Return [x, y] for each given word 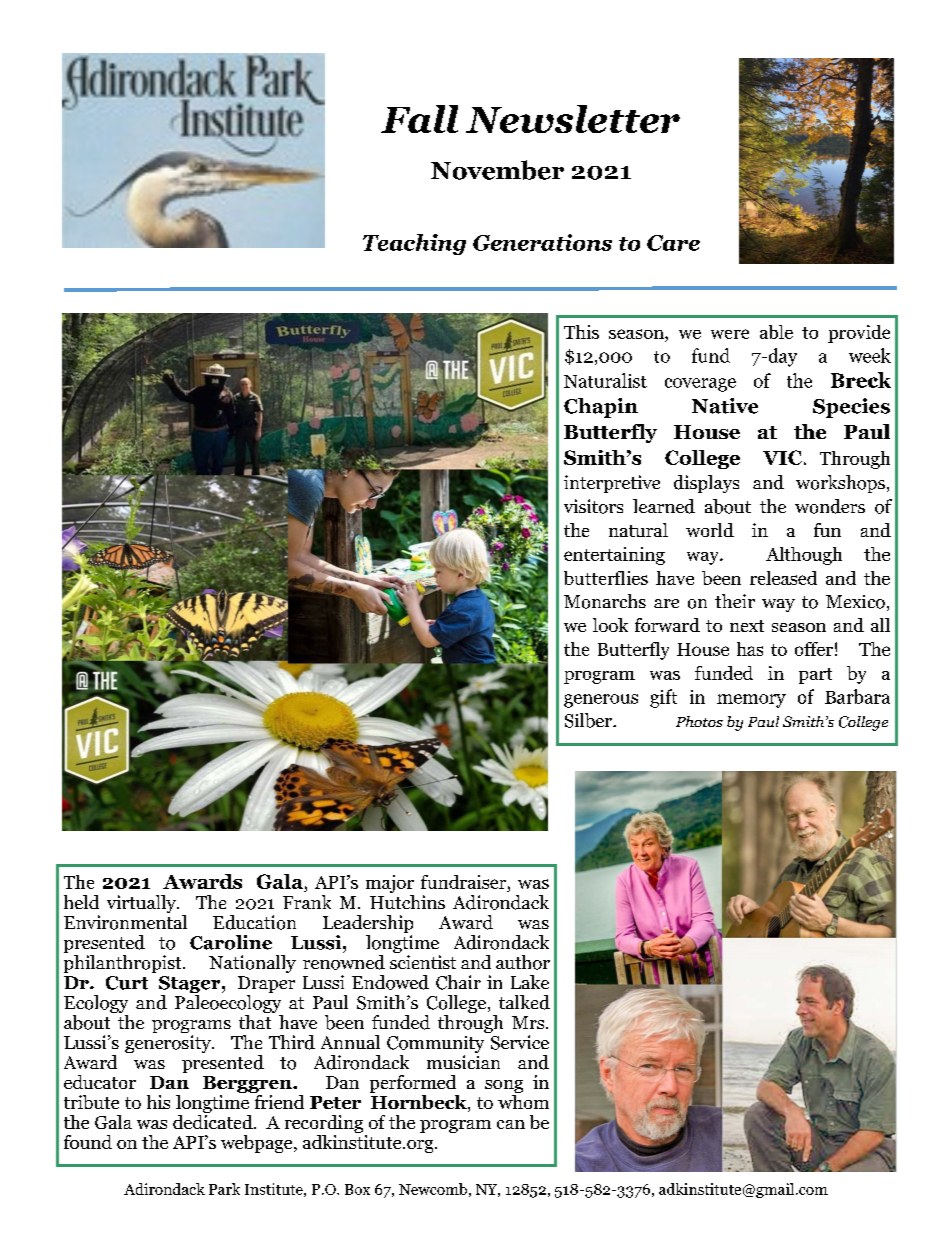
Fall [419, 119]
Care [673, 243]
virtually [143, 904]
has [750, 649]
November [497, 170]
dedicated [214, 1120]
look [610, 625]
